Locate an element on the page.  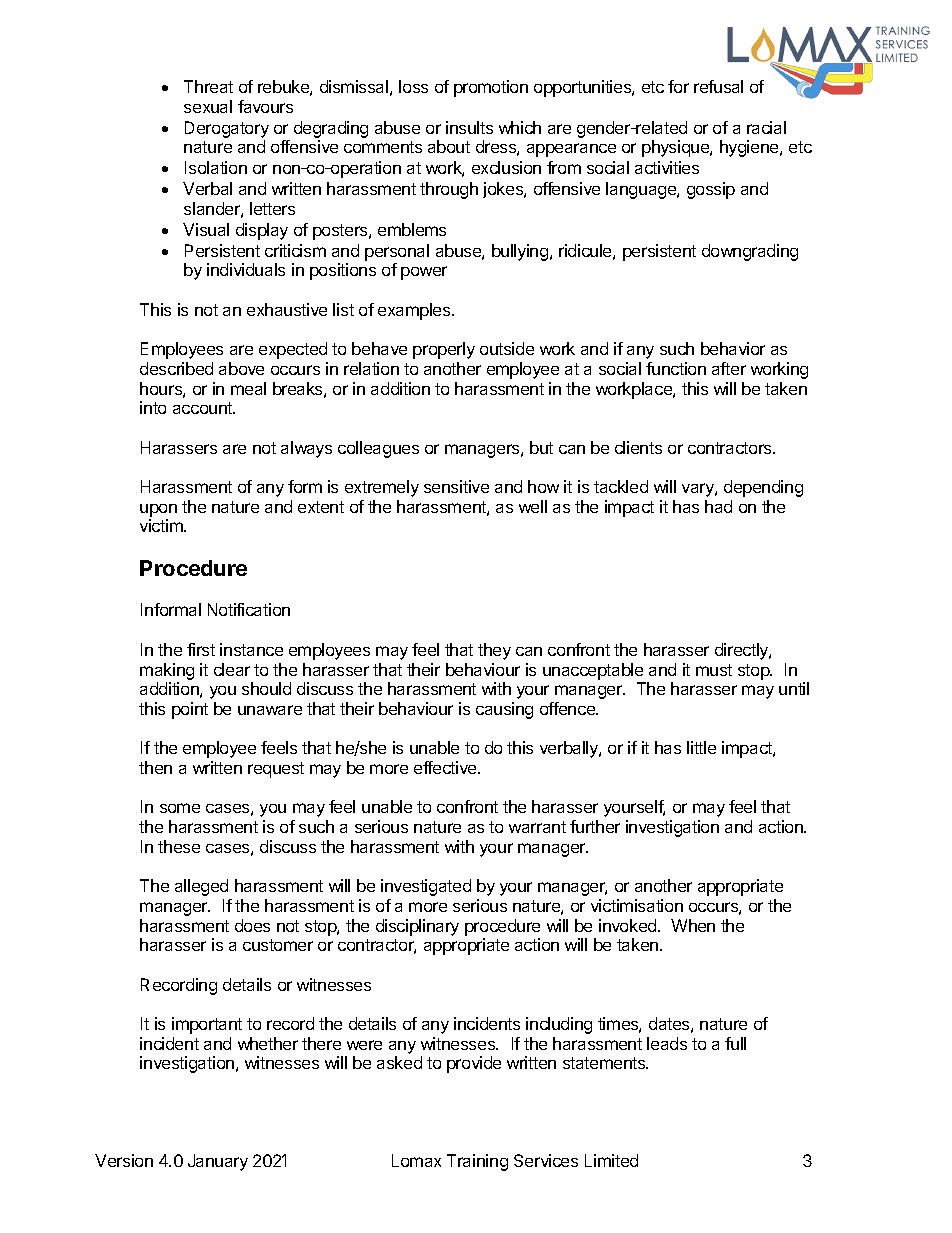
insults is located at coordinates (469, 127).
